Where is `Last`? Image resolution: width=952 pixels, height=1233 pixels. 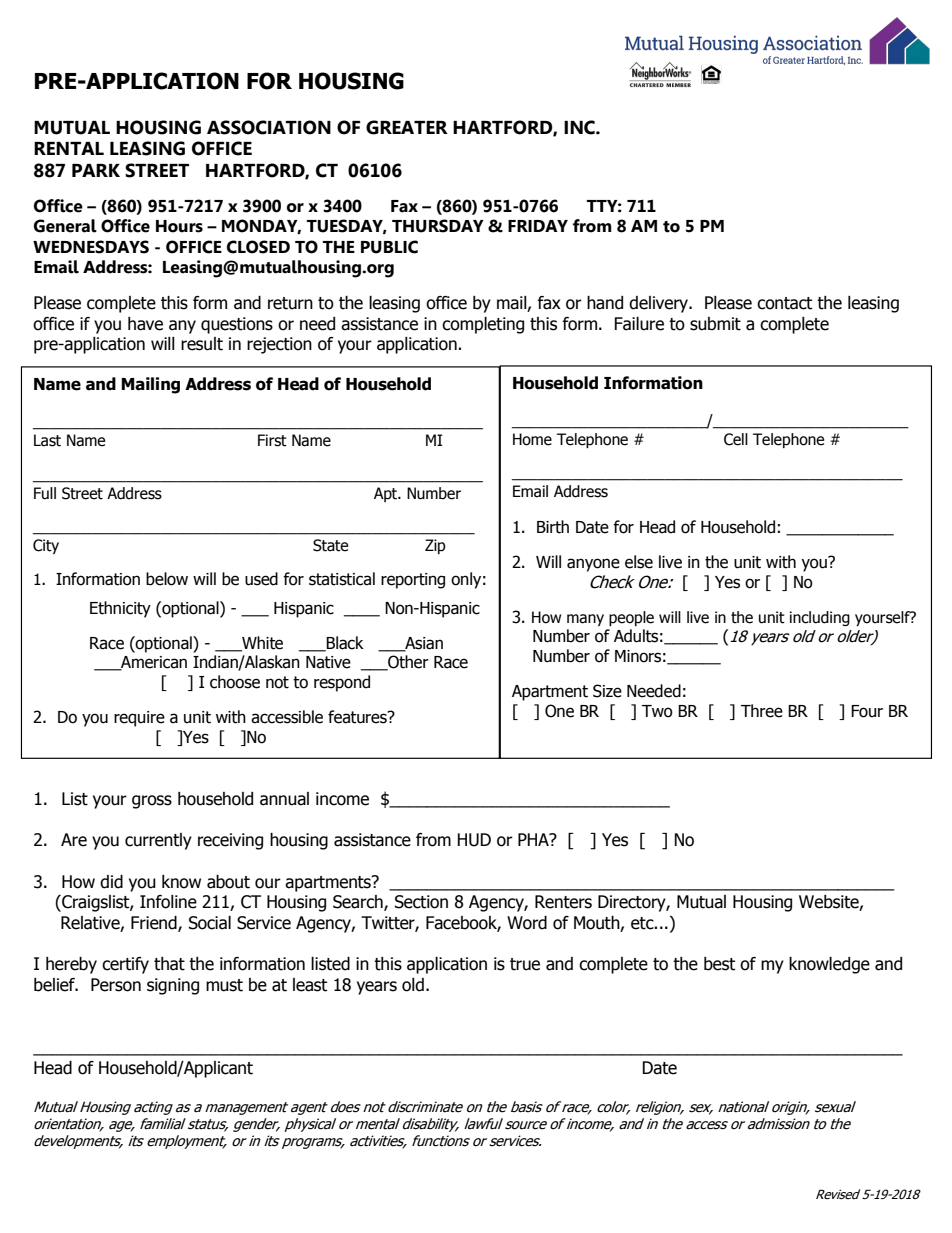
Last is located at coordinates (47, 440).
